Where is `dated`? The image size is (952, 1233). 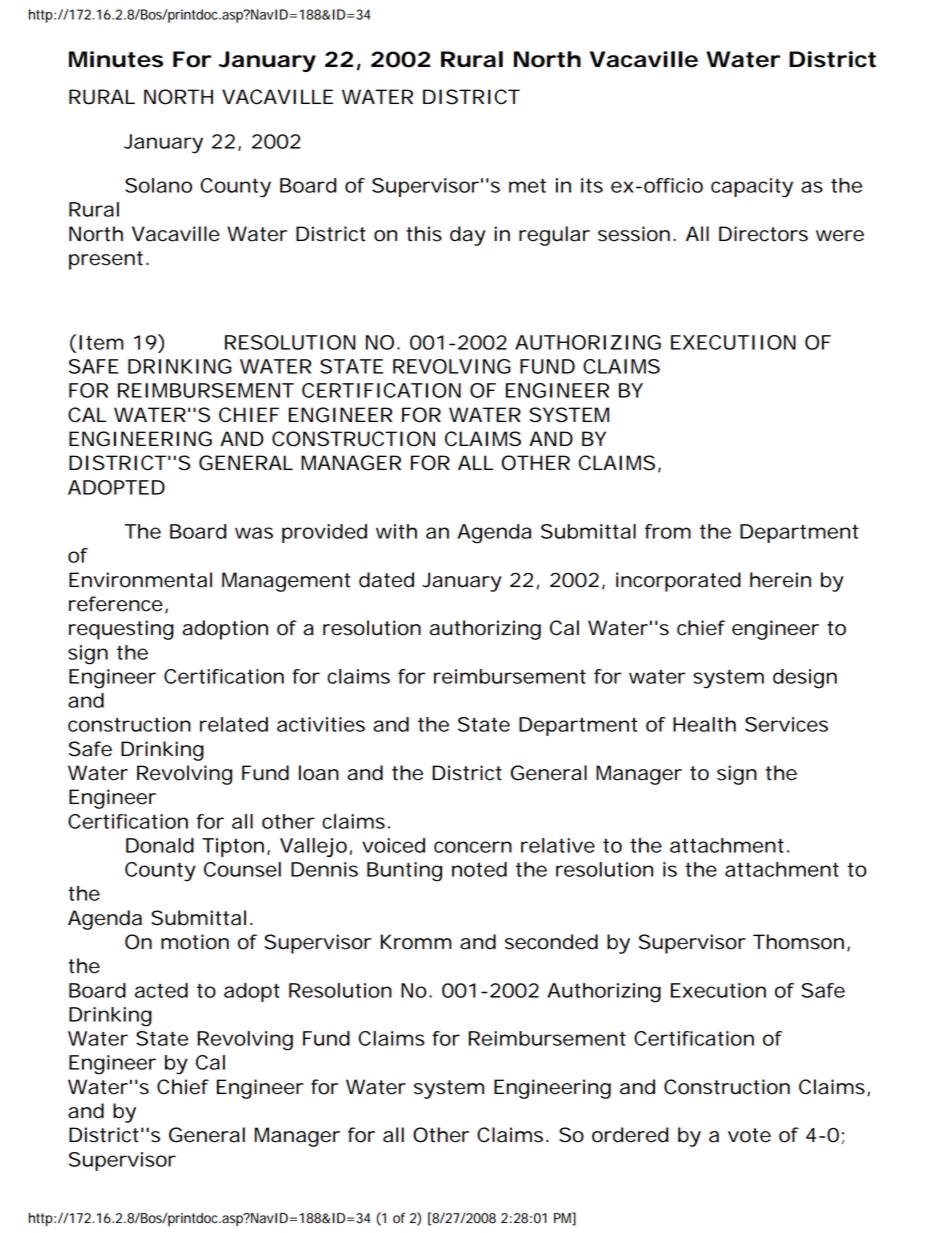 dated is located at coordinates (386, 580).
